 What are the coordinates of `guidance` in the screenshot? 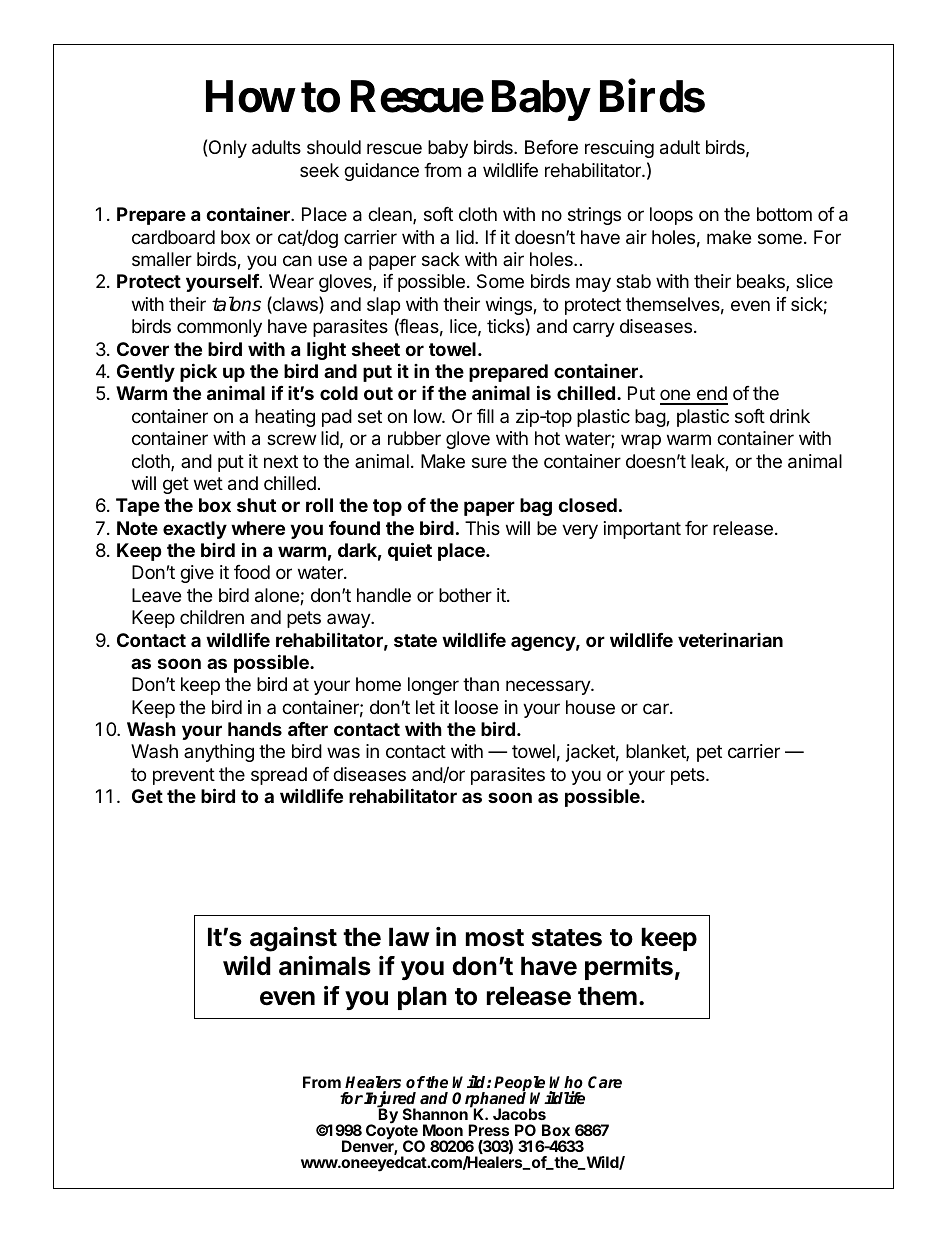 It's located at (381, 172).
